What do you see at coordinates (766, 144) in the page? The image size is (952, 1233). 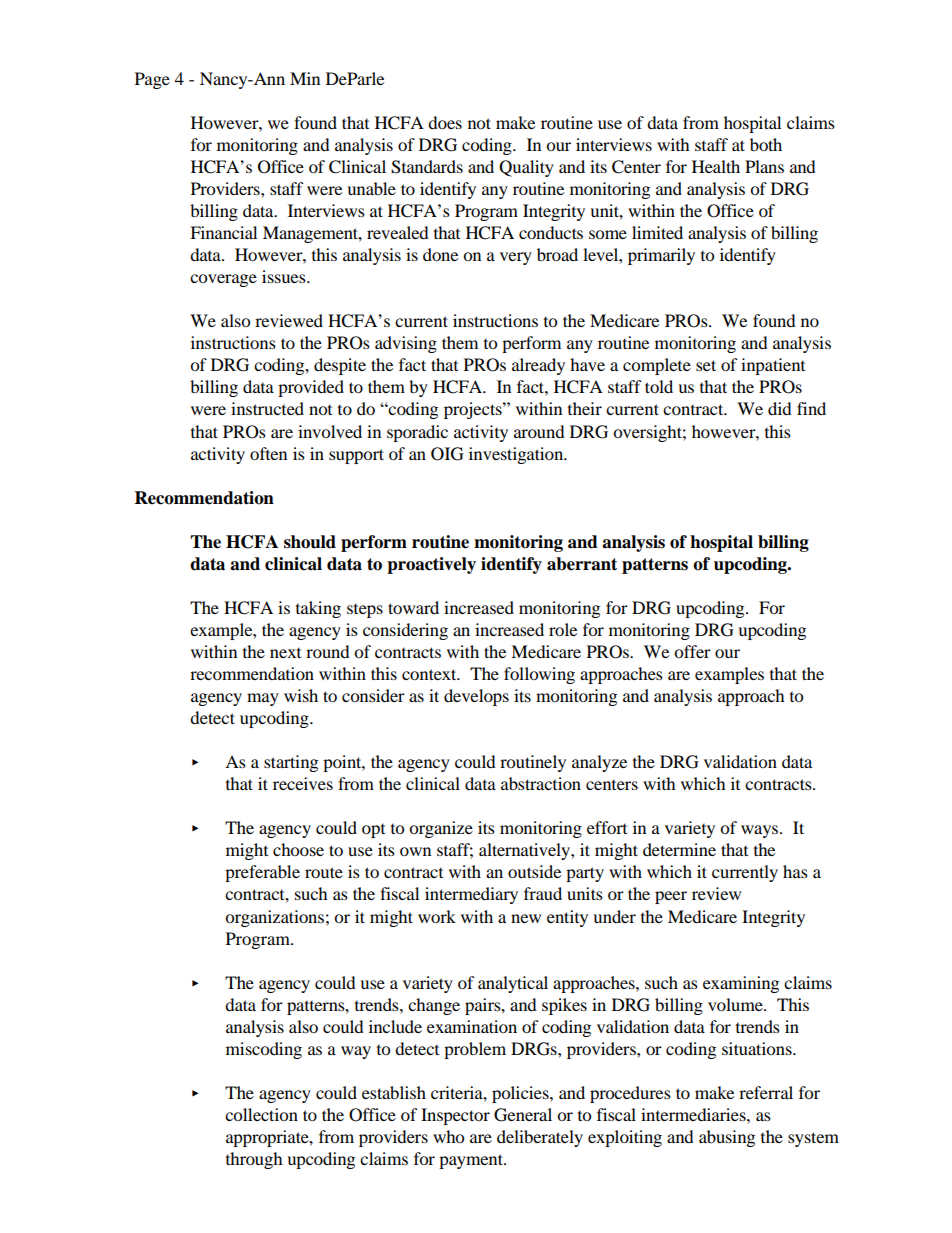 I see `both` at bounding box center [766, 144].
